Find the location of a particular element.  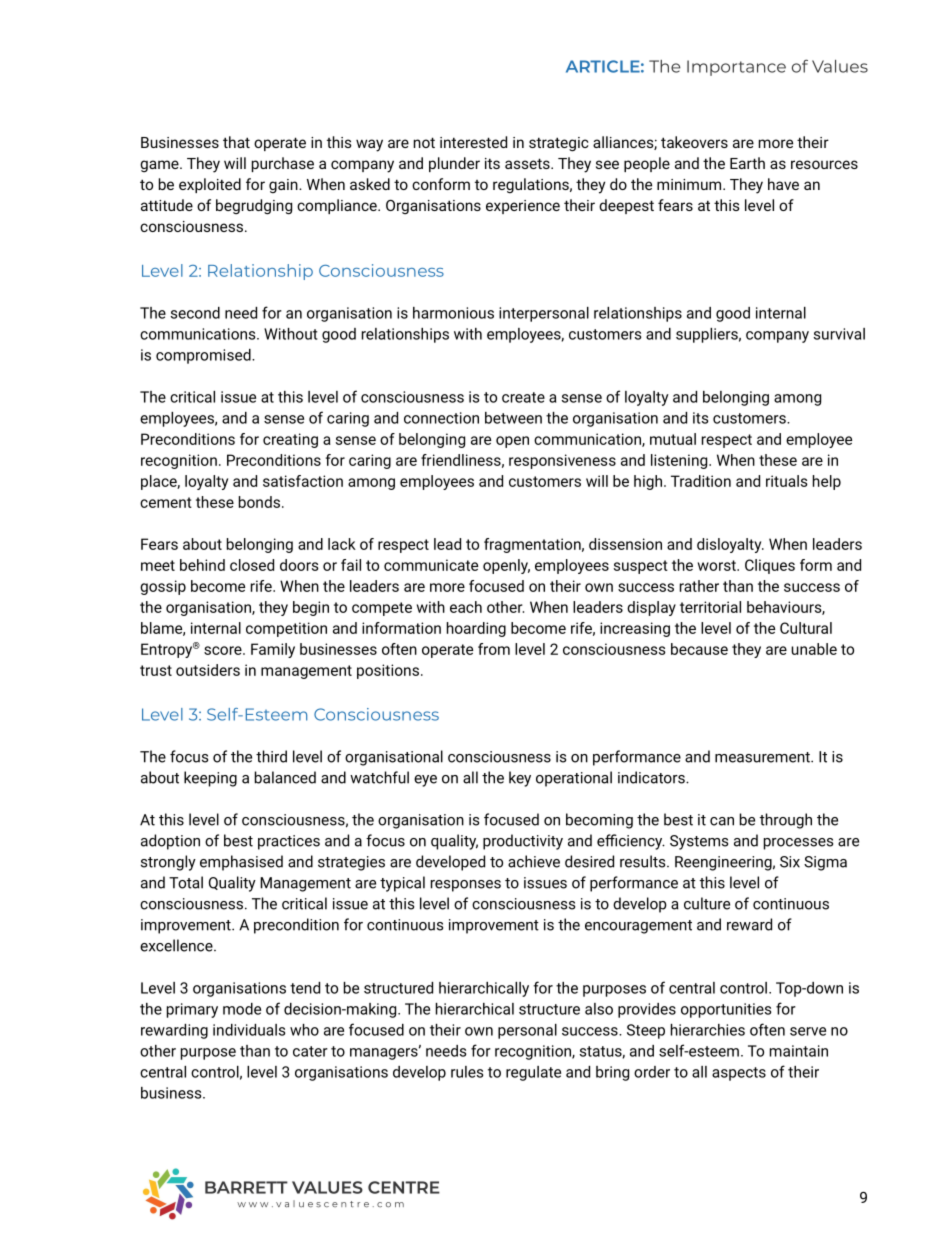

rules is located at coordinates (467, 1072).
